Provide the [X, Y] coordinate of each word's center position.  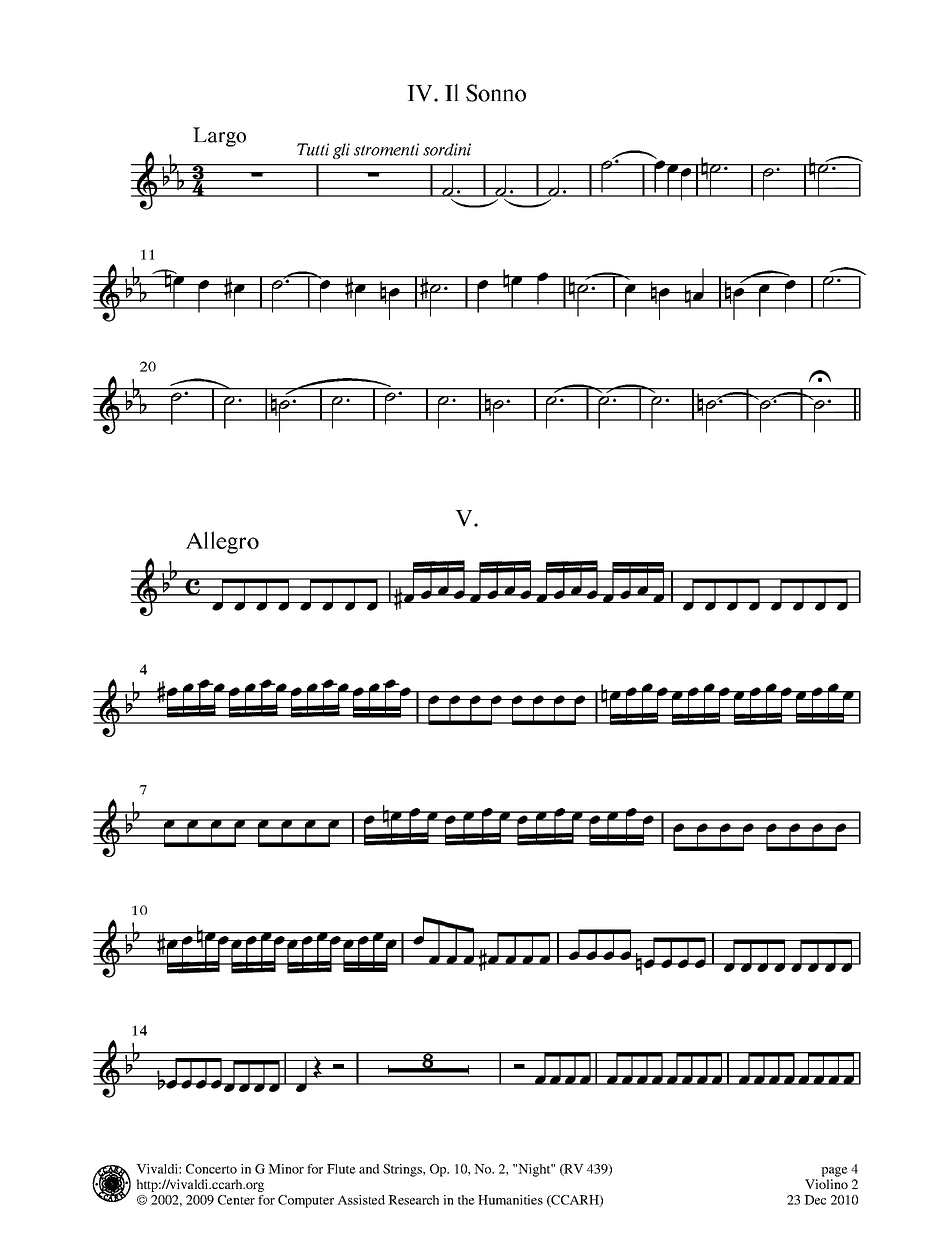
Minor [286, 1169]
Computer [306, 1201]
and [369, 1169]
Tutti [313, 149]
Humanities [510, 1200]
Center [236, 1200]
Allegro [222, 542]
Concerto [211, 1169]
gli [341, 151]
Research [413, 1200]
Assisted [361, 1200]
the [466, 1200]
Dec [815, 1200]
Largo [219, 137]
